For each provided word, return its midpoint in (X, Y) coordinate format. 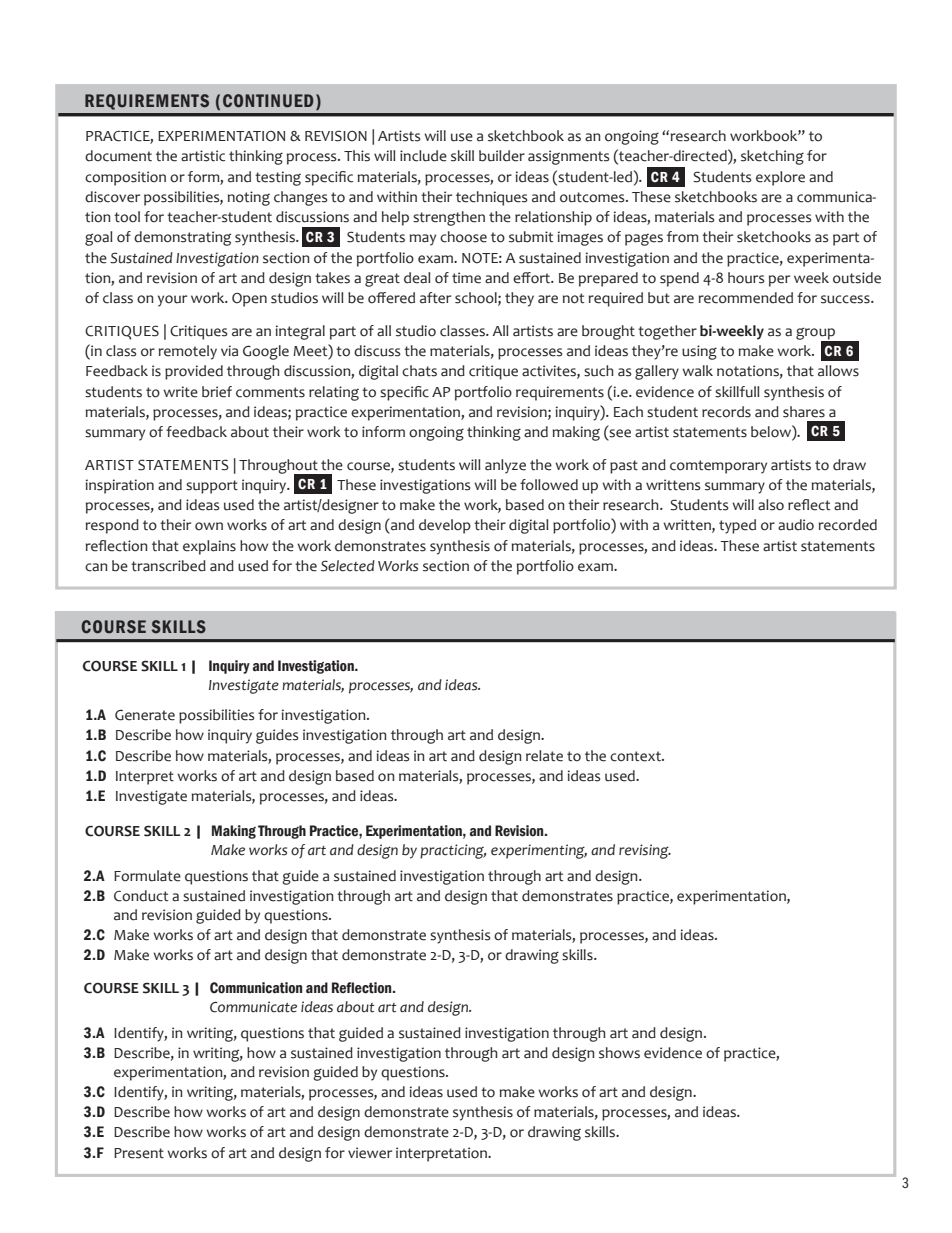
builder (502, 156)
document (118, 156)
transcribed (168, 566)
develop (445, 526)
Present (139, 1153)
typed (737, 526)
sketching (772, 157)
